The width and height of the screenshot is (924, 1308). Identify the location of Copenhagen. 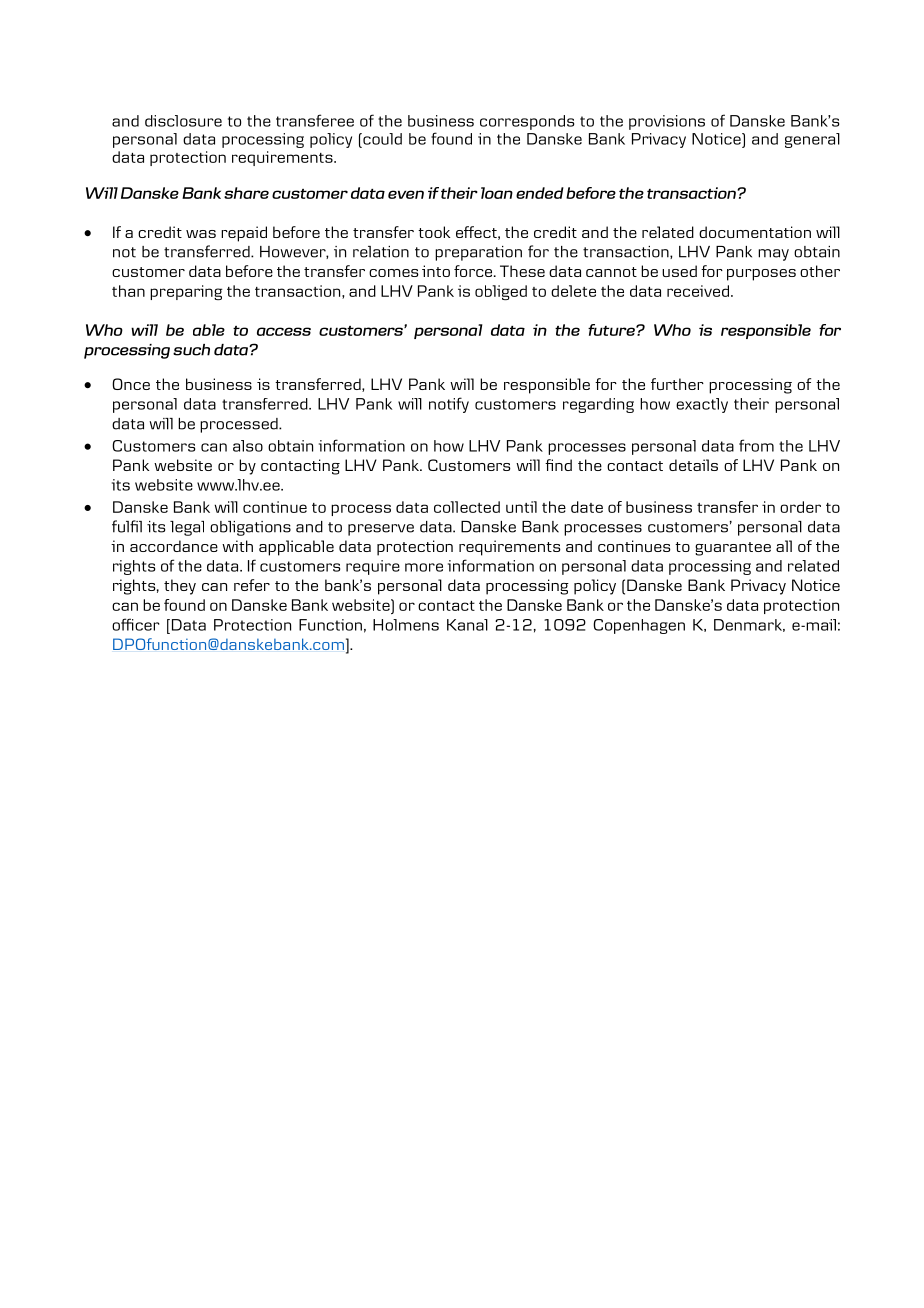
(639, 626).
